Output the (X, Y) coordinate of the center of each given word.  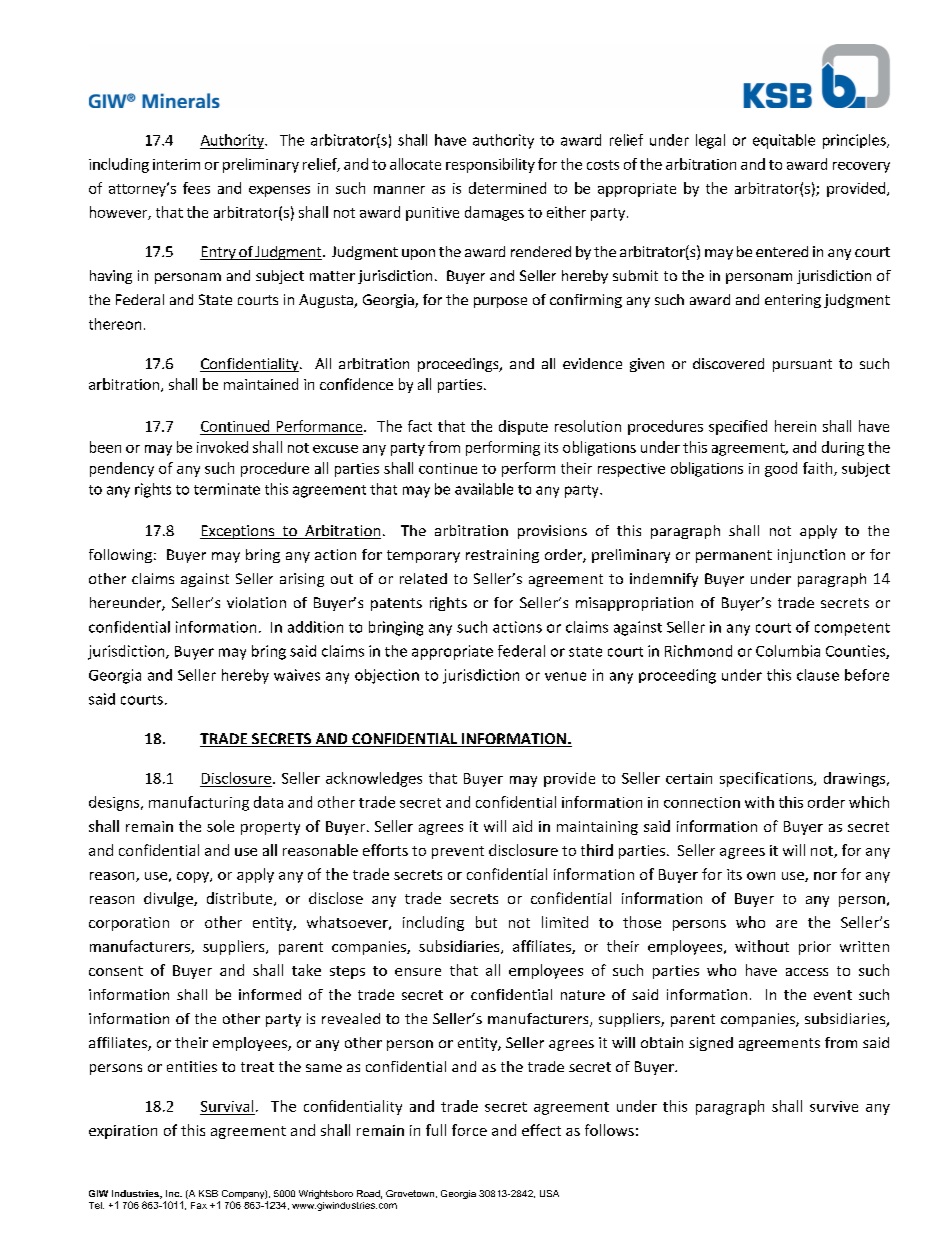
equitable (784, 141)
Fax (199, 1205)
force (469, 1130)
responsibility (490, 165)
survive (834, 1106)
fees (196, 188)
